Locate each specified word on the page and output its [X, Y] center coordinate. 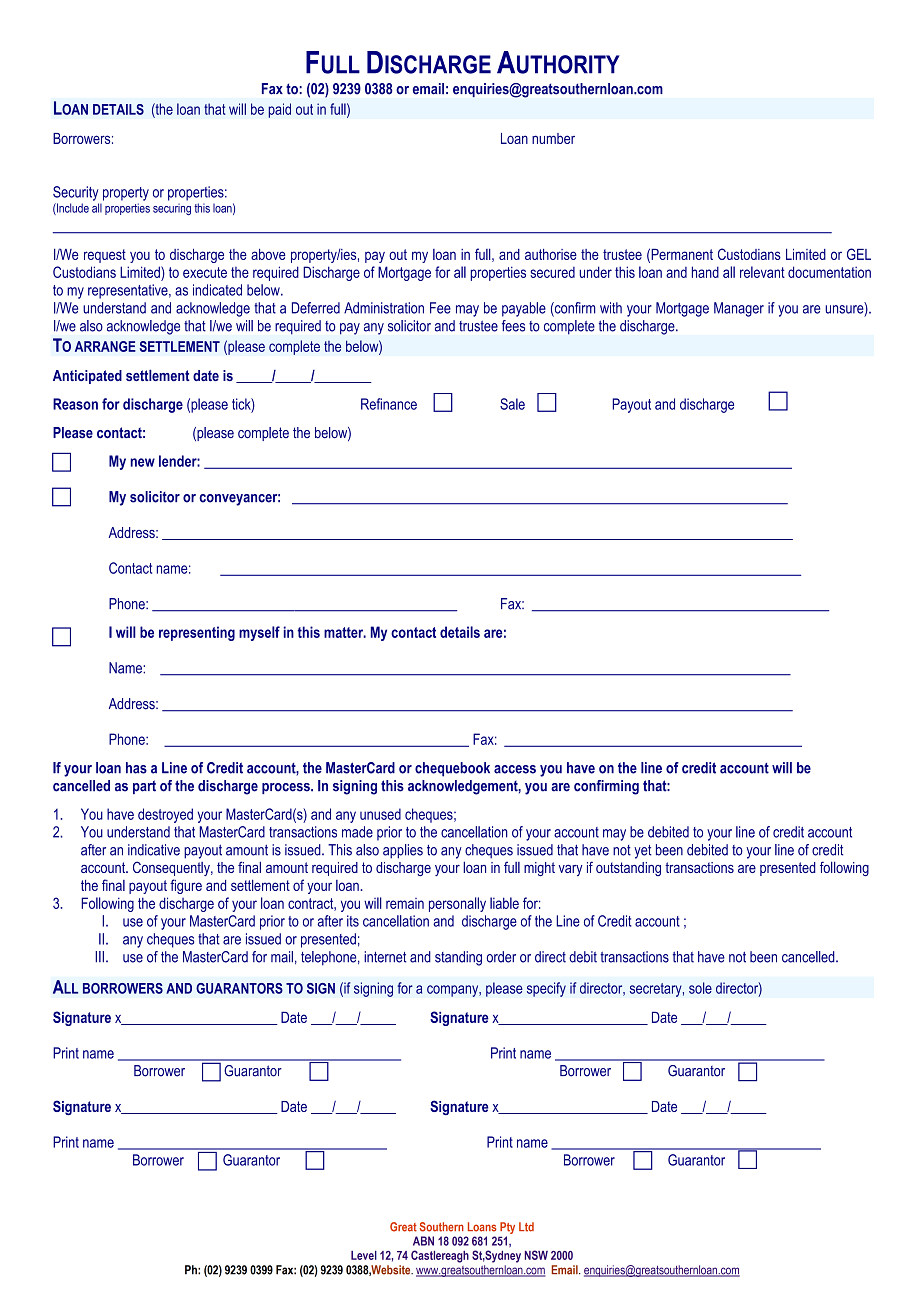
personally [457, 904]
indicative [154, 850]
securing [172, 209]
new [143, 462]
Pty [507, 1228]
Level [364, 1255]
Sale [512, 404]
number [553, 138]
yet [643, 852]
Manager [739, 309]
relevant [762, 272]
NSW [536, 1255]
